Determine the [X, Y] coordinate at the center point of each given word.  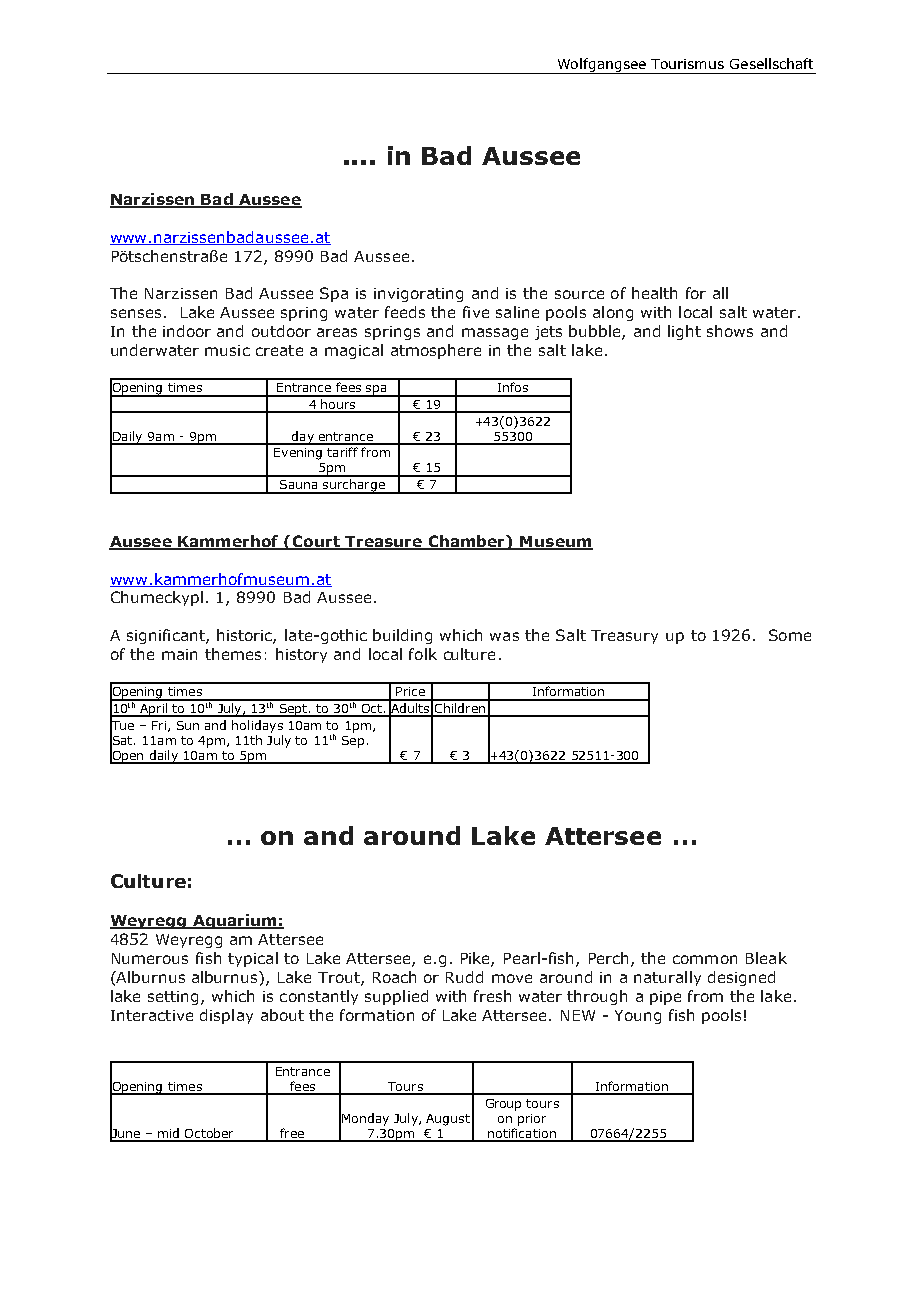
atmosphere [436, 351]
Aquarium [235, 921]
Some [790, 635]
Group [503, 1105]
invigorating [418, 295]
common [705, 959]
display [226, 1016]
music [227, 350]
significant [167, 636]
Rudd [464, 977]
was [504, 636]
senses [136, 313]
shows [730, 331]
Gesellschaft [771, 63]
